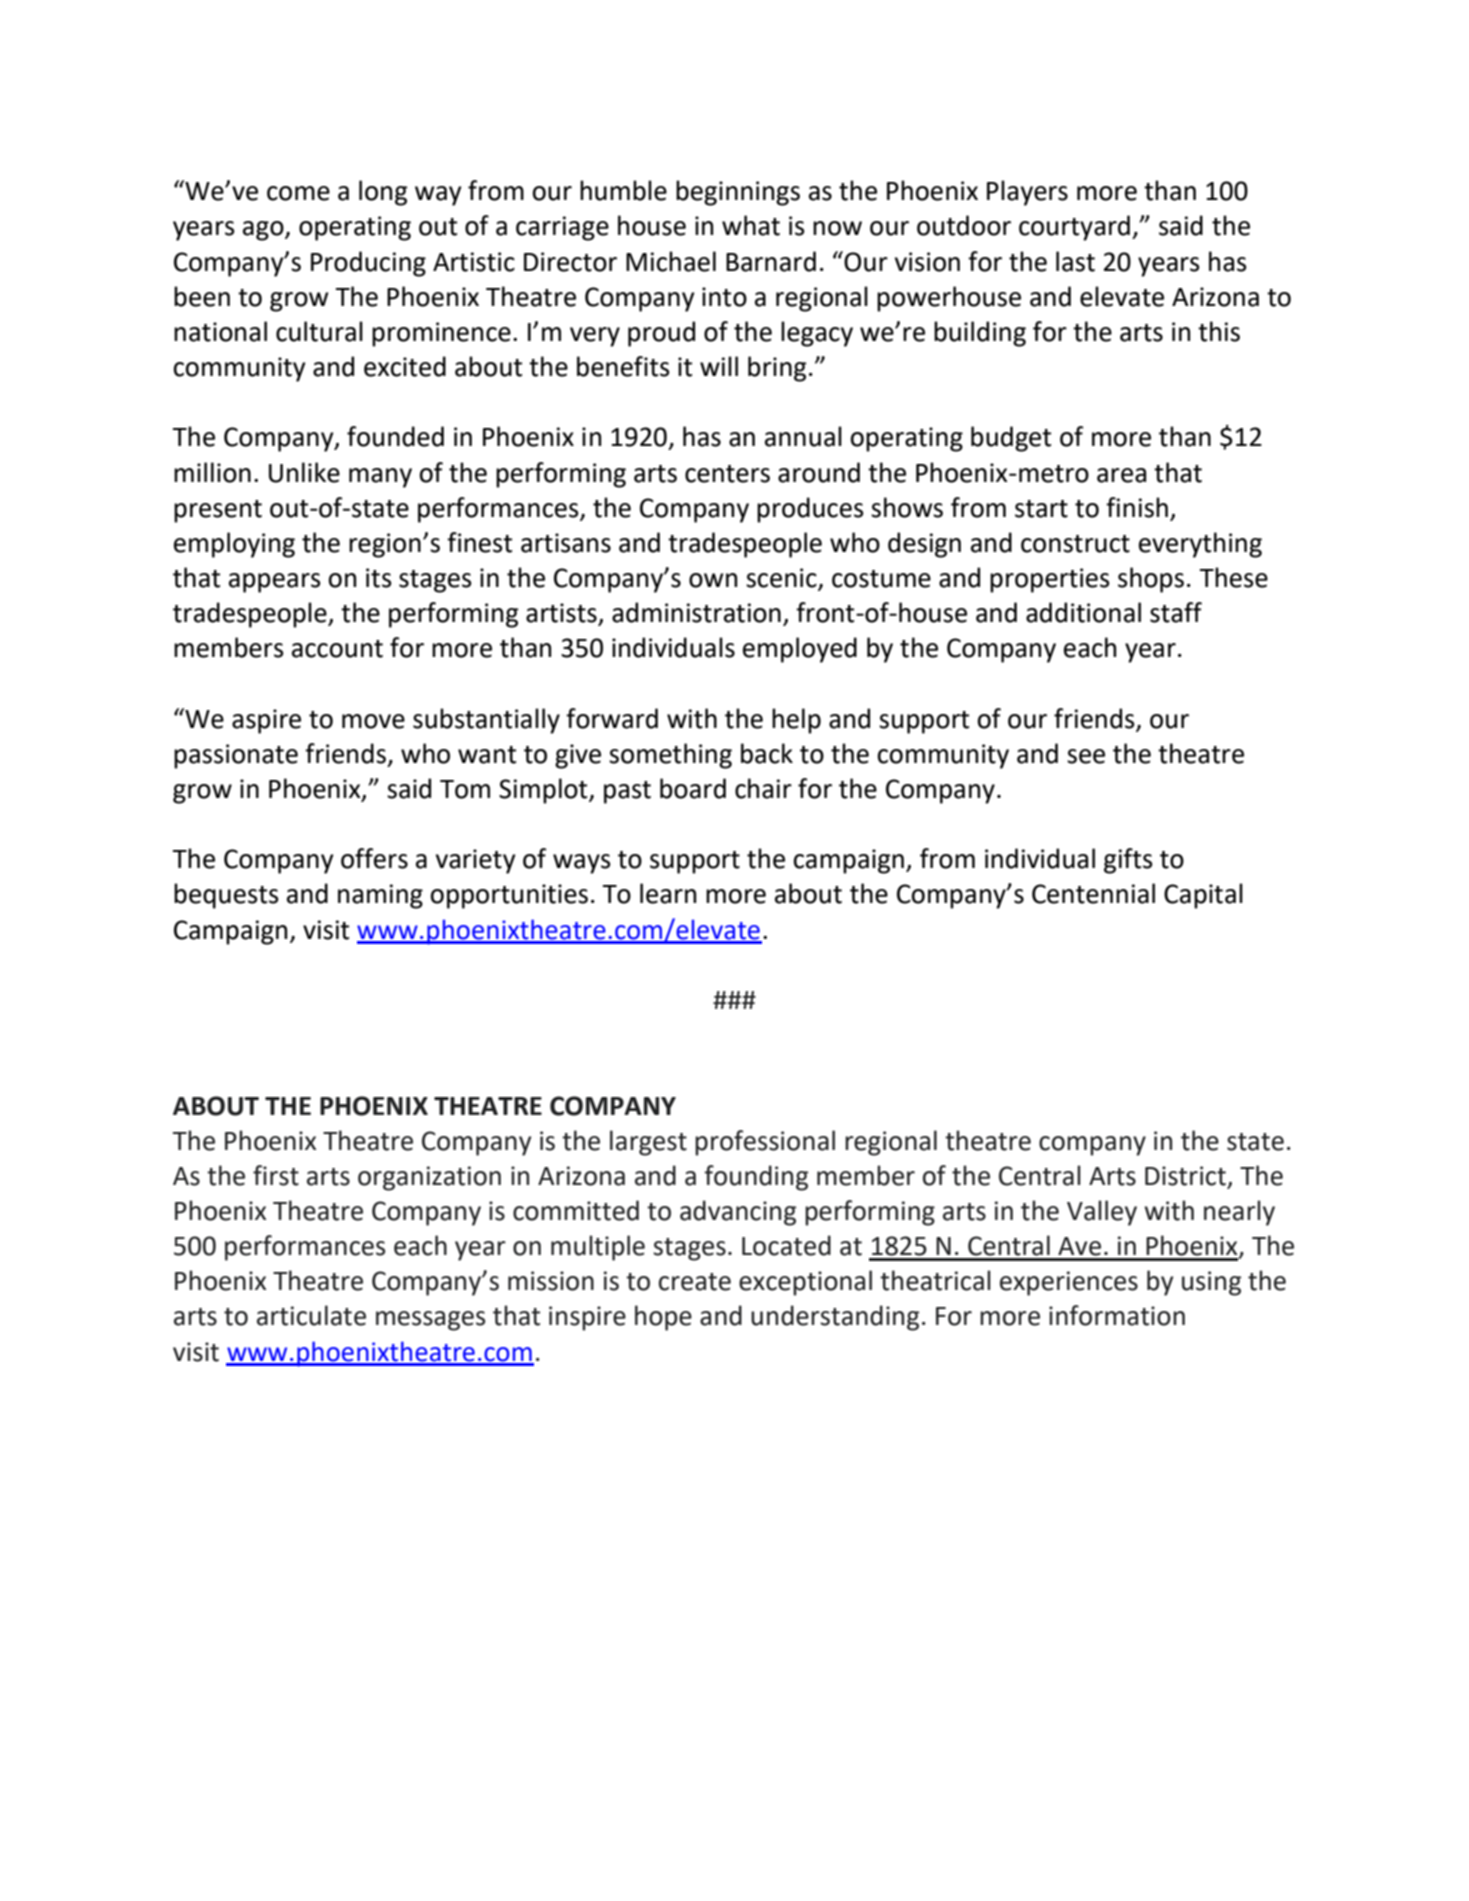 The width and height of the screenshot is (1469, 1901). What do you see at coordinates (765, 1143) in the screenshot?
I see `professional` at bounding box center [765, 1143].
